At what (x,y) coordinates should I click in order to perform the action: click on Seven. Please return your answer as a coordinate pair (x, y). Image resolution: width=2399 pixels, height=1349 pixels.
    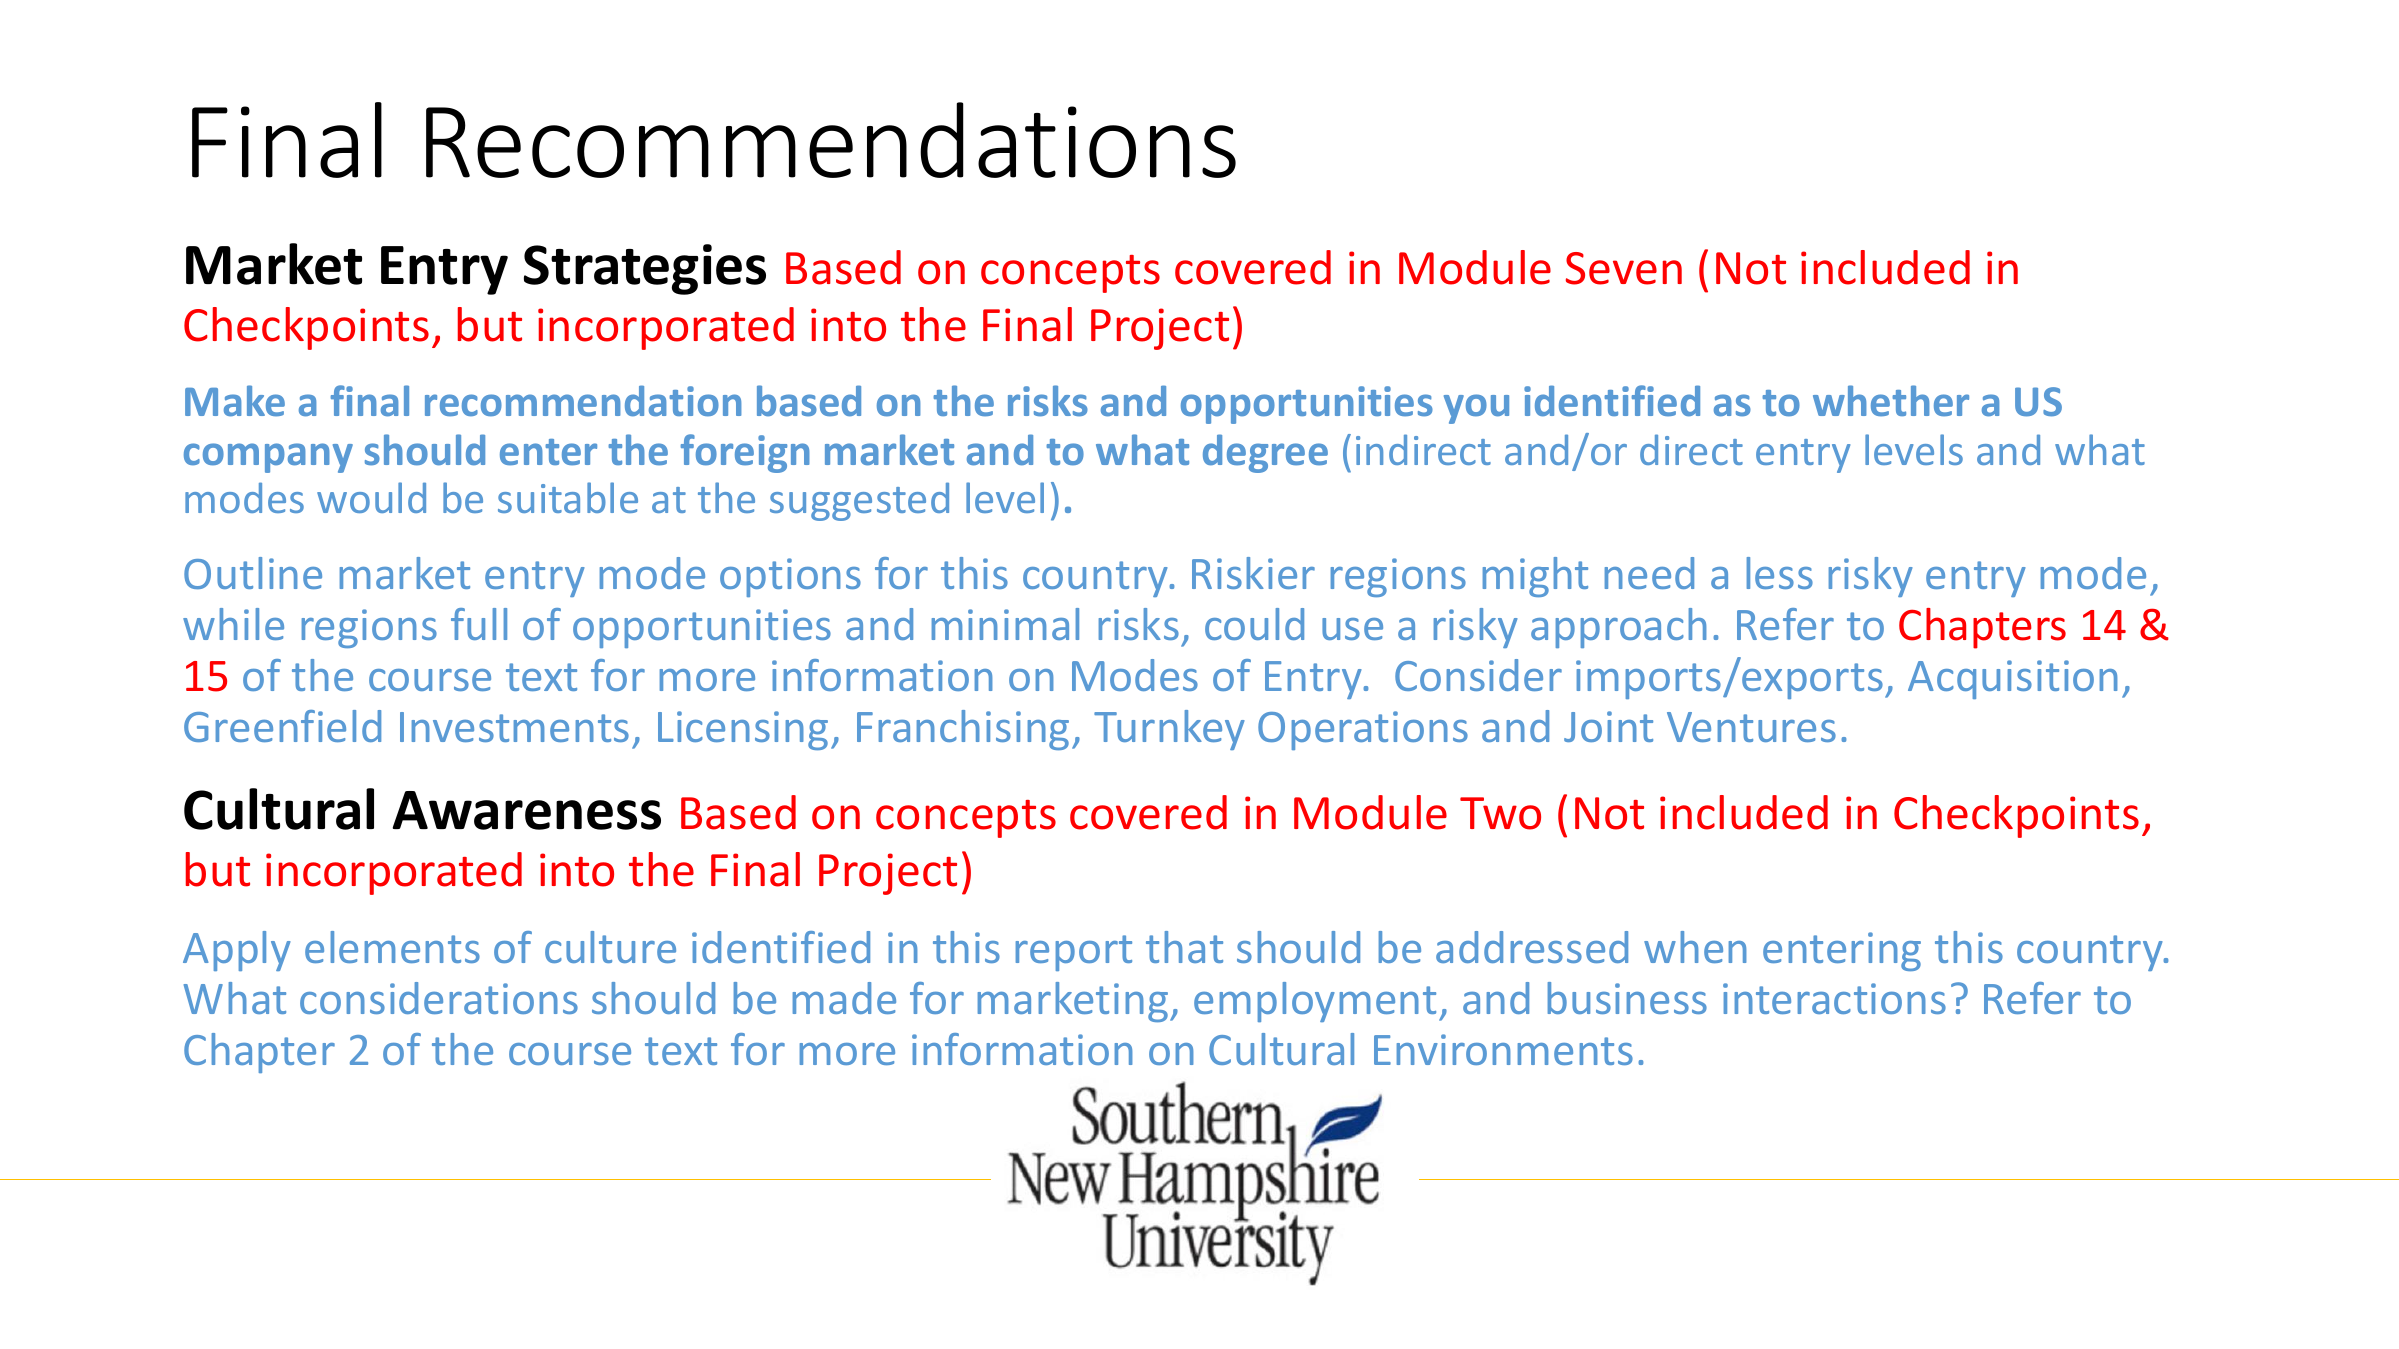
    Looking at the image, I should click on (1624, 268).
